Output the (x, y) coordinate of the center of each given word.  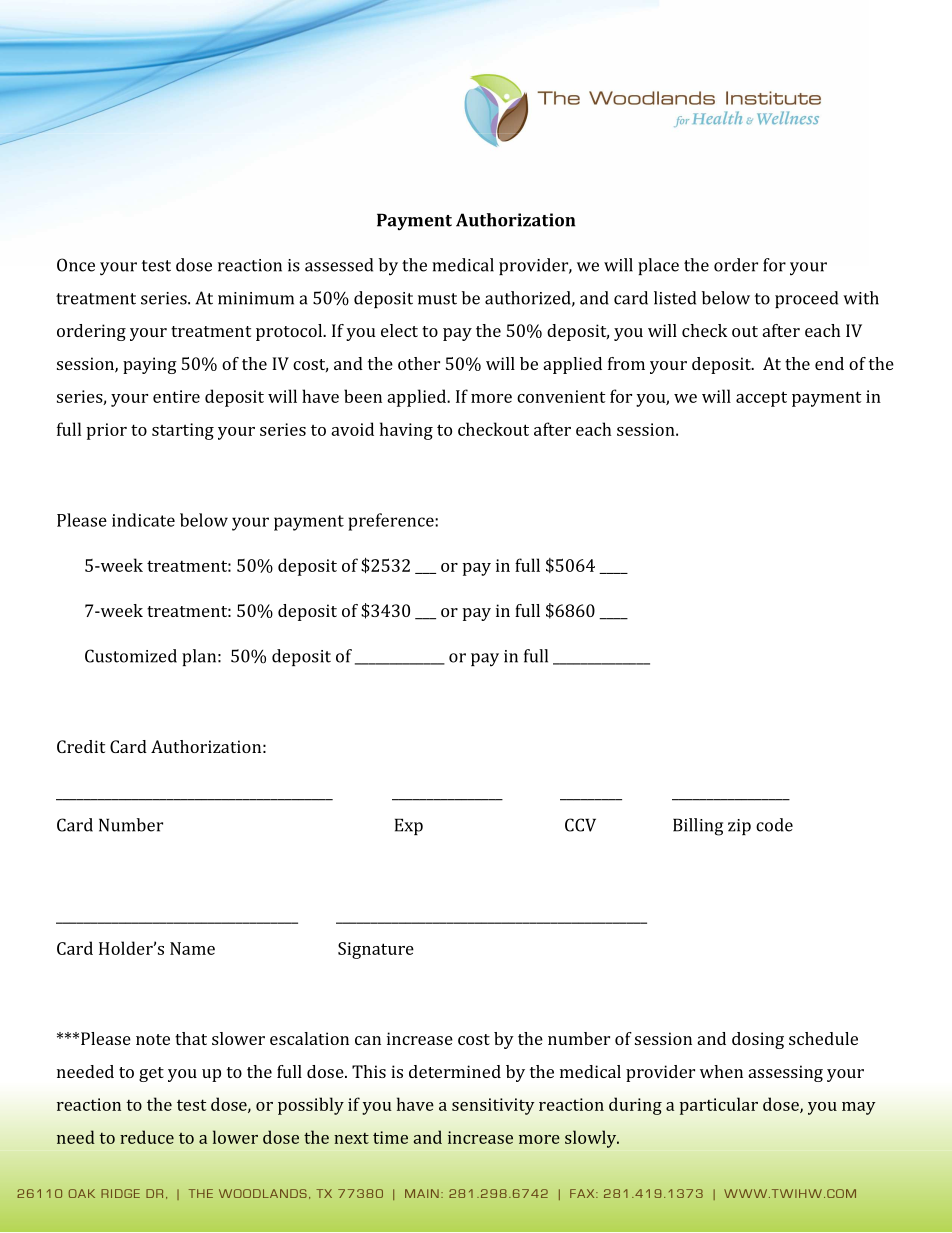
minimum (256, 298)
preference (392, 522)
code (774, 825)
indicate (143, 520)
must (437, 299)
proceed (806, 299)
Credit (81, 746)
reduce (147, 1137)
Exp (409, 826)
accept (761, 399)
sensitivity (493, 1106)
